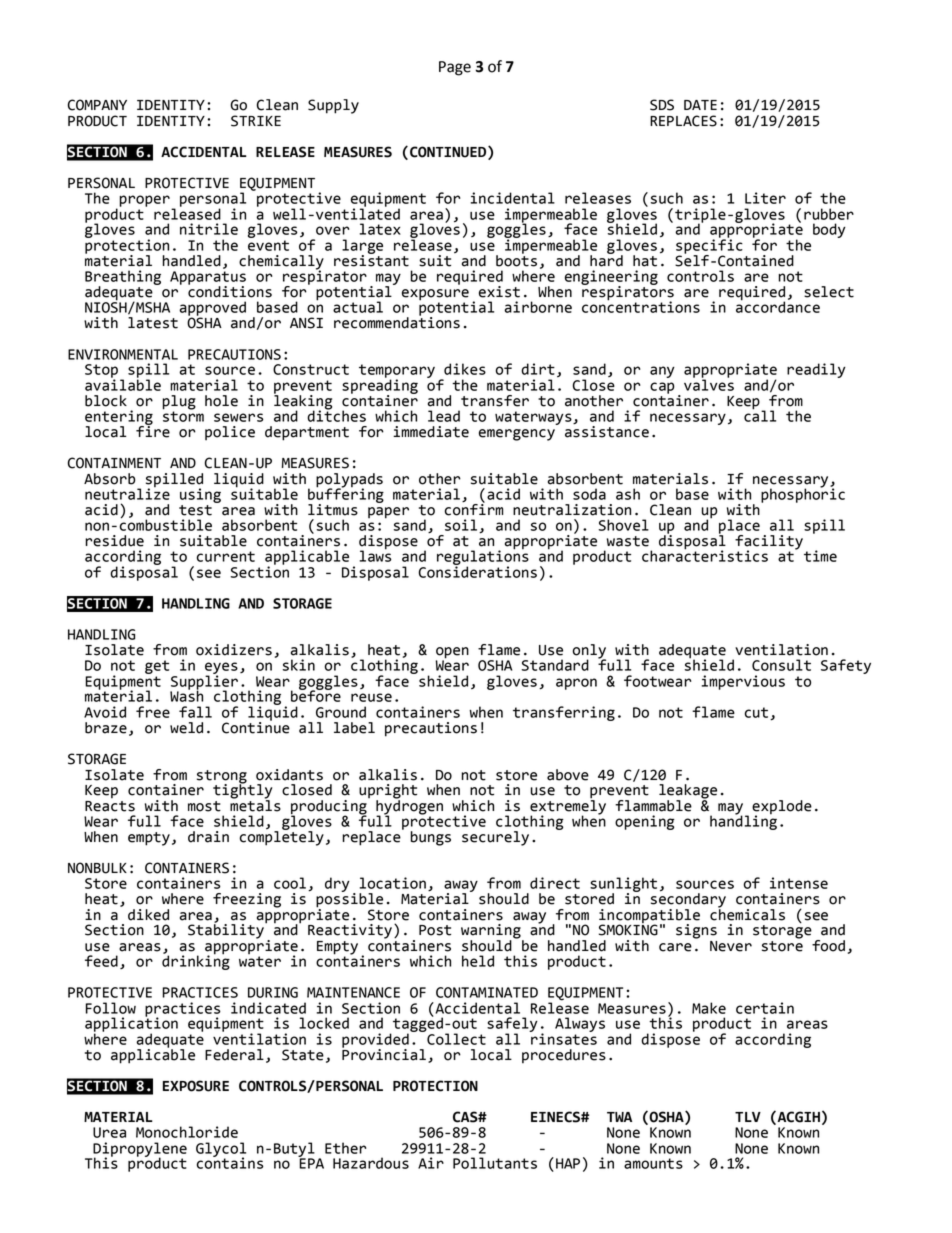 This document has height=1233, width=952. I want to click on get, so click(157, 667).
